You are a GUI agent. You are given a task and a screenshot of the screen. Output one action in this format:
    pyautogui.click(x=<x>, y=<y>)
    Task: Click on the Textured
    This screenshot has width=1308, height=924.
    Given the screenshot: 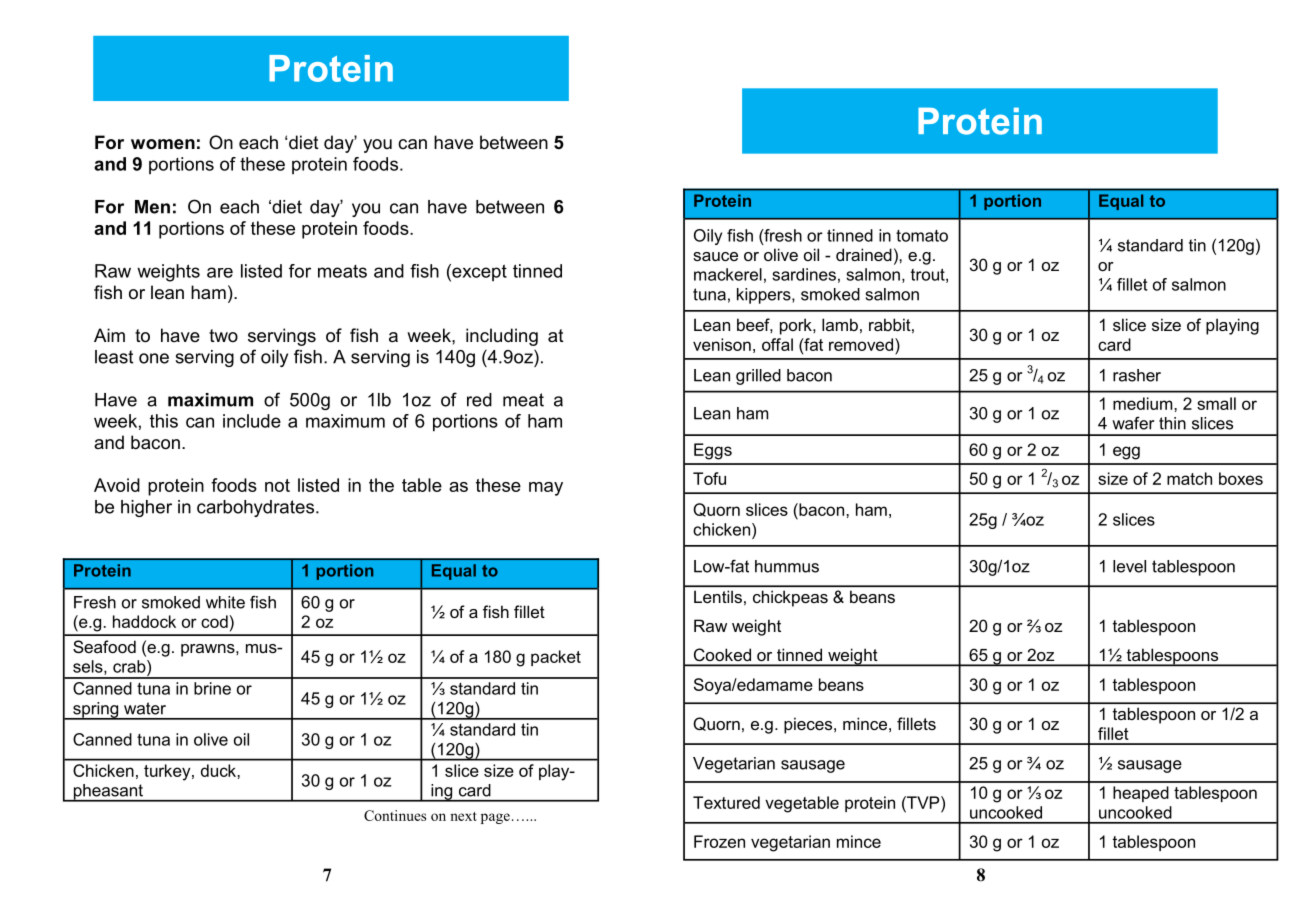 What is the action you would take?
    pyautogui.click(x=726, y=802)
